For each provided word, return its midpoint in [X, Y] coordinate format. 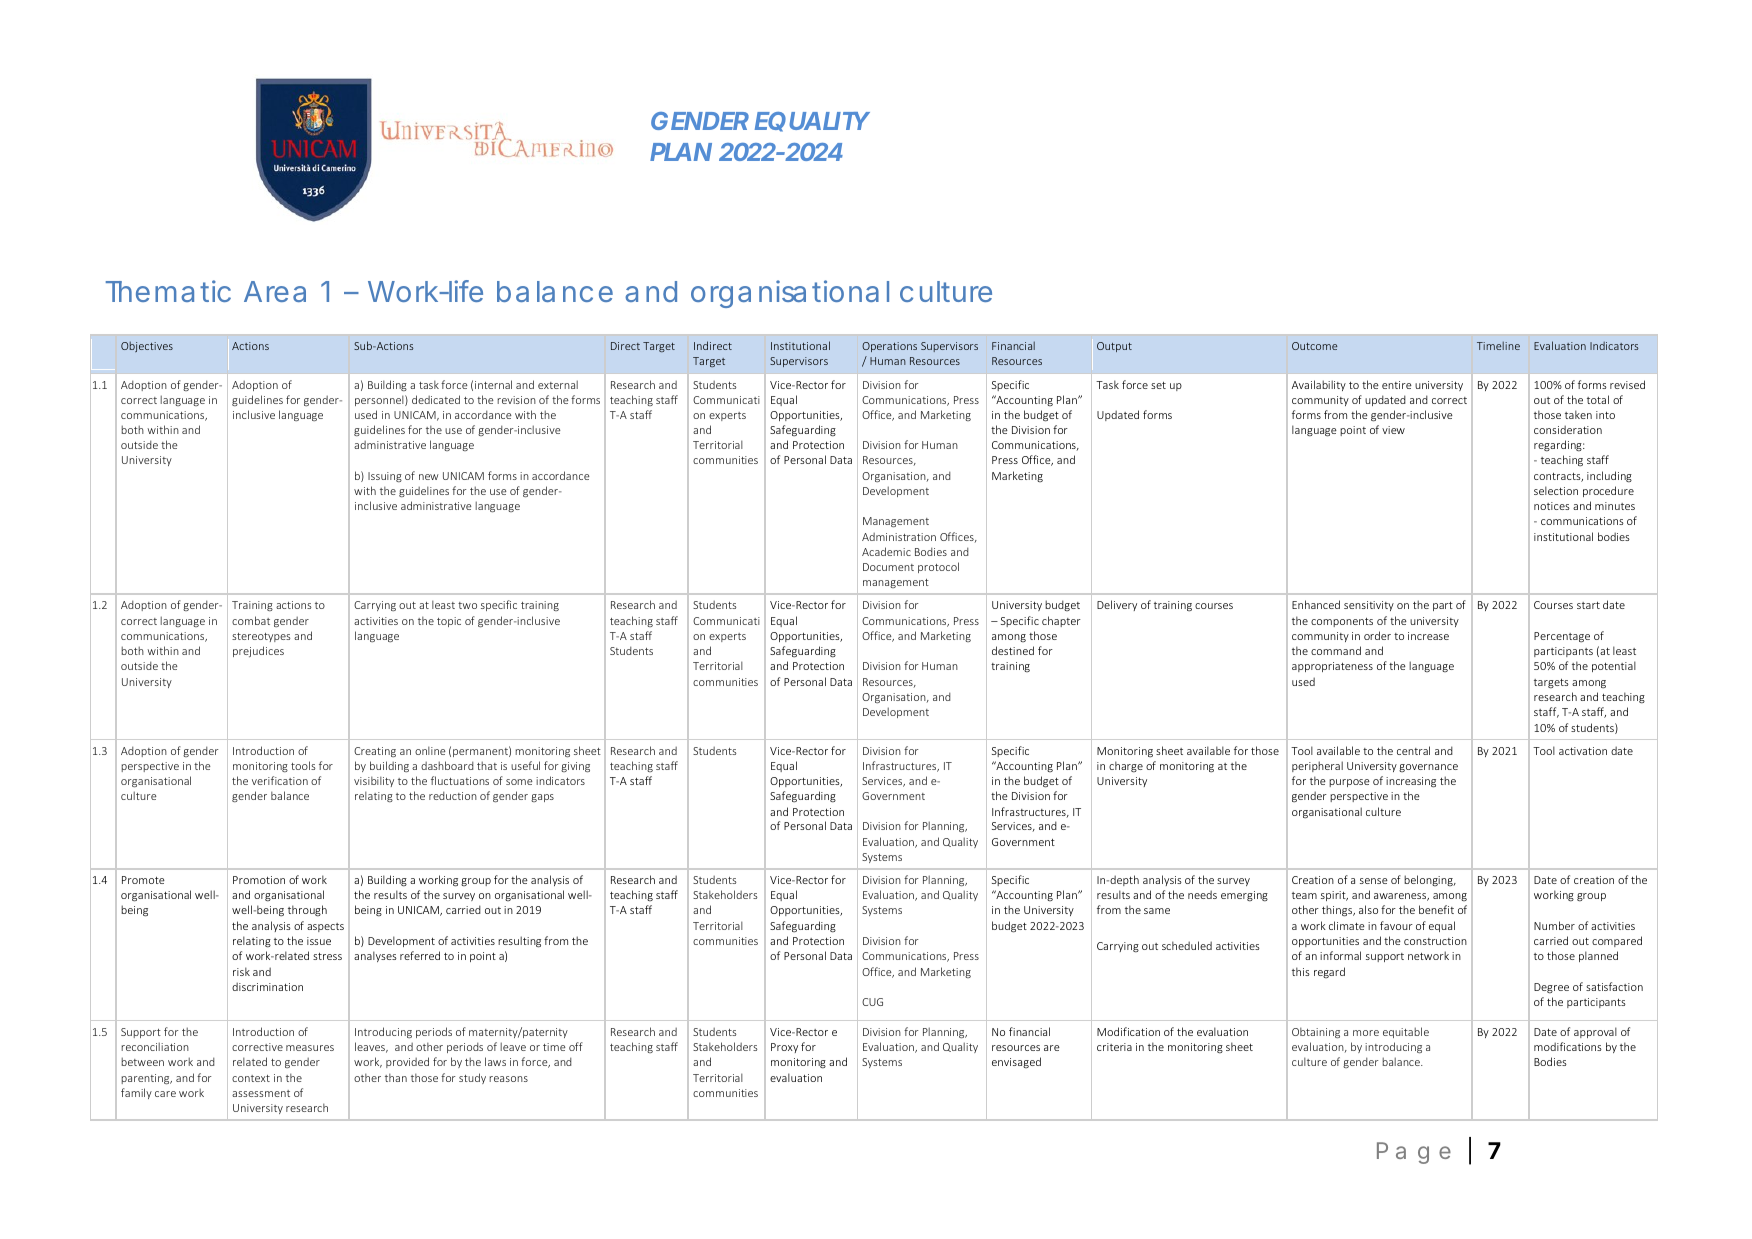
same [1157, 911]
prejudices [258, 651]
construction [1435, 941]
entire [1397, 385]
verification [280, 780]
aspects [325, 927]
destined [1013, 650]
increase [1428, 636]
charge [1126, 767]
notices [1552, 506]
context [251, 1078]
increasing [1411, 782]
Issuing [385, 477]
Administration [899, 537]
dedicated [436, 399]
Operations [889, 347]
